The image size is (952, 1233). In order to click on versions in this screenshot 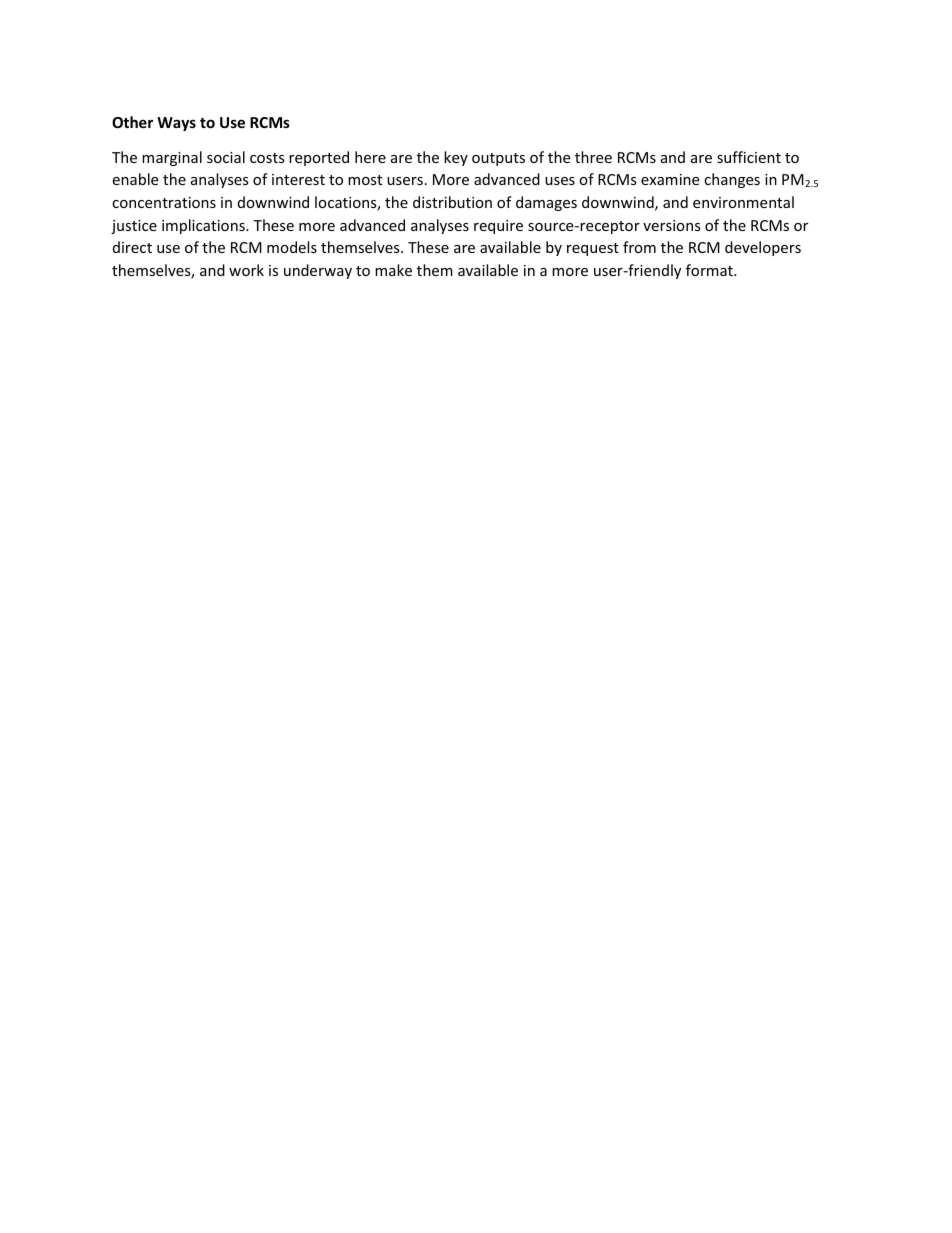, I will do `click(672, 225)`.
